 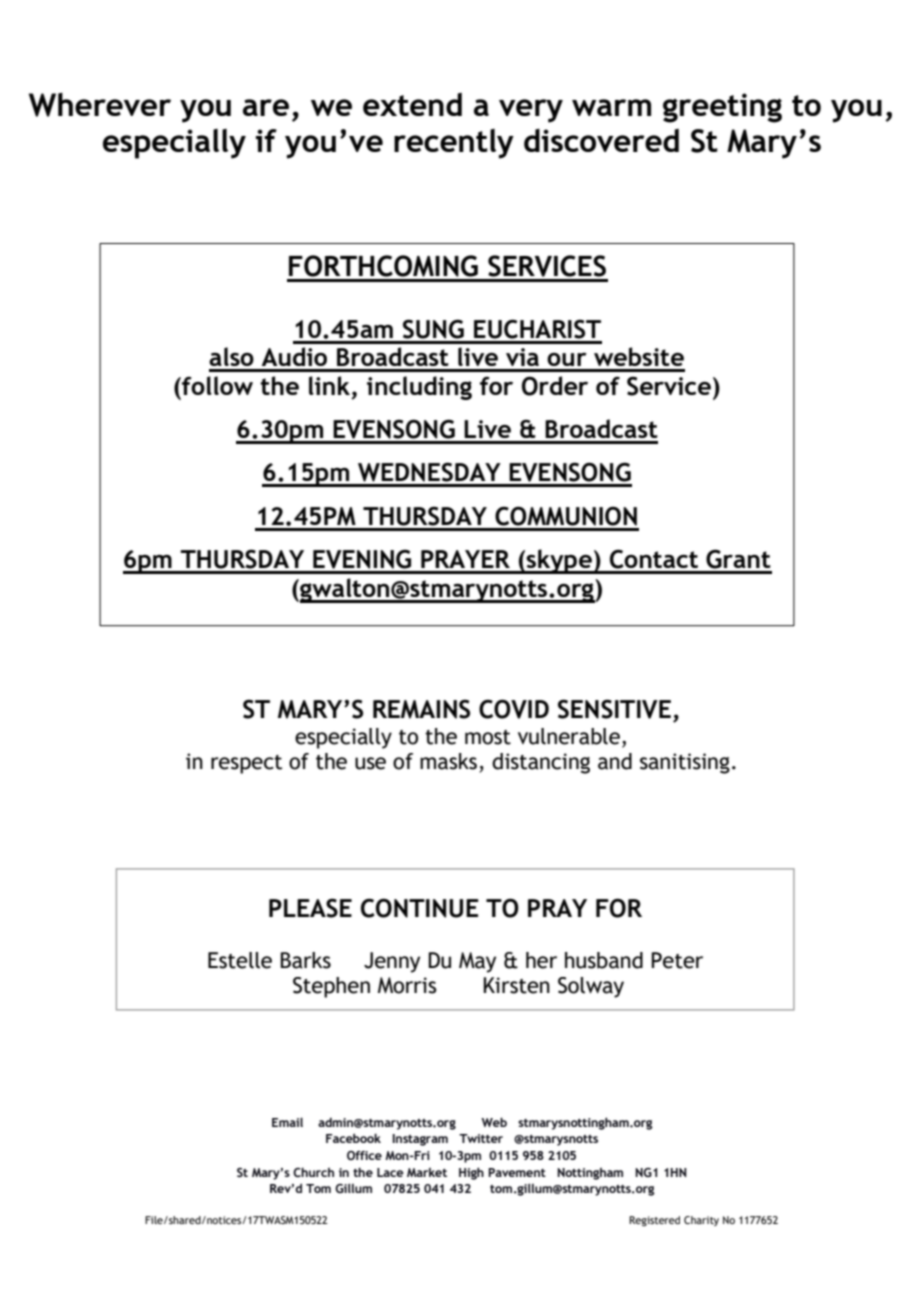 What do you see at coordinates (614, 709) in the screenshot?
I see `SENSITIVE` at bounding box center [614, 709].
